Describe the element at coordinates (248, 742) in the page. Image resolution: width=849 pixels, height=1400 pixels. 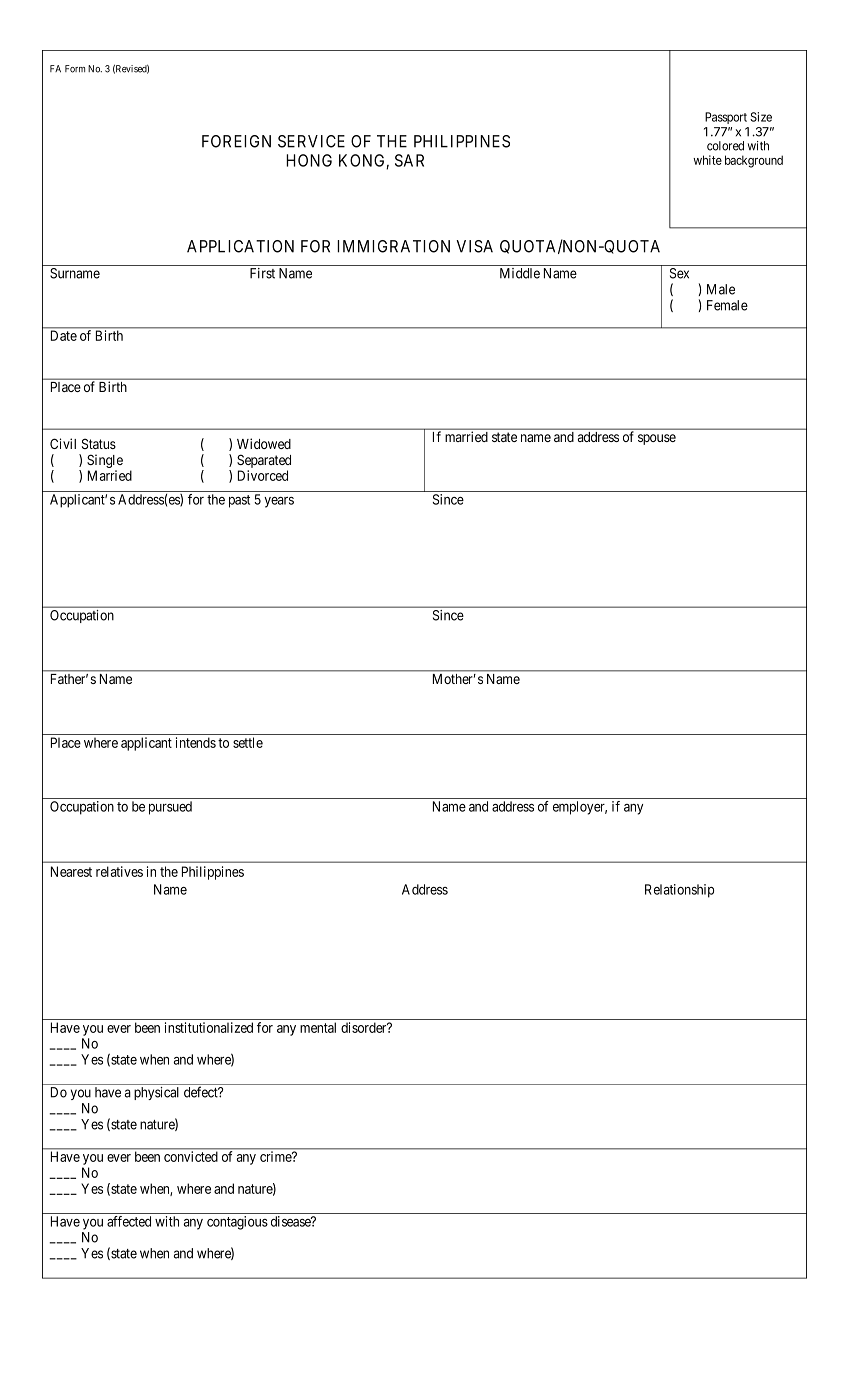
I see `settle` at that location.
